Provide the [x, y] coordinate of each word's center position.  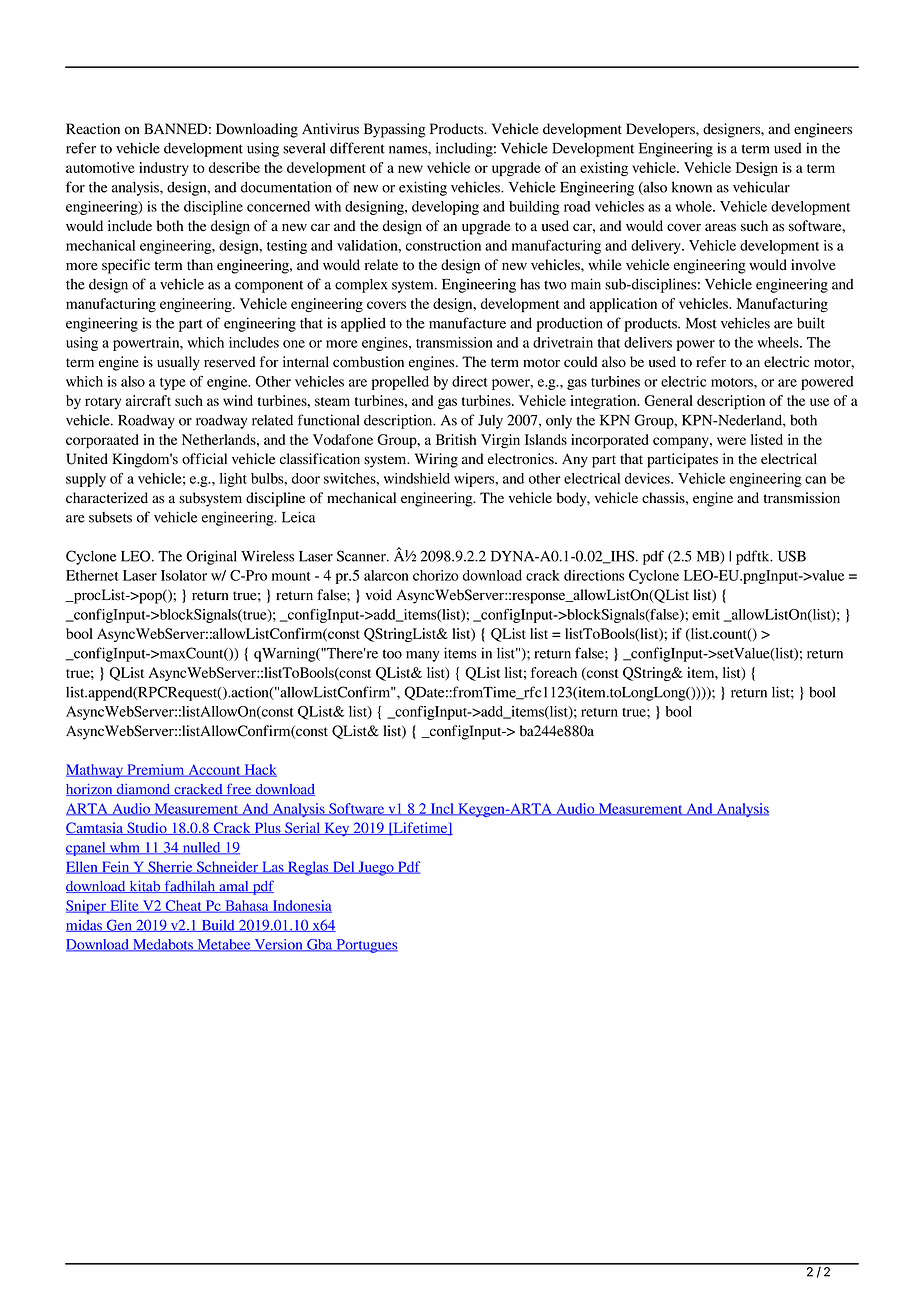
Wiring [436, 460]
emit [706, 614]
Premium [156, 770]
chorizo [436, 575]
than [200, 264]
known [692, 187]
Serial [303, 828]
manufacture [467, 323]
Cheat [184, 906]
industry [164, 169]
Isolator [184, 575]
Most [701, 323]
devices [648, 478]
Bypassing [395, 130]
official [204, 459]
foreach [554, 672]
